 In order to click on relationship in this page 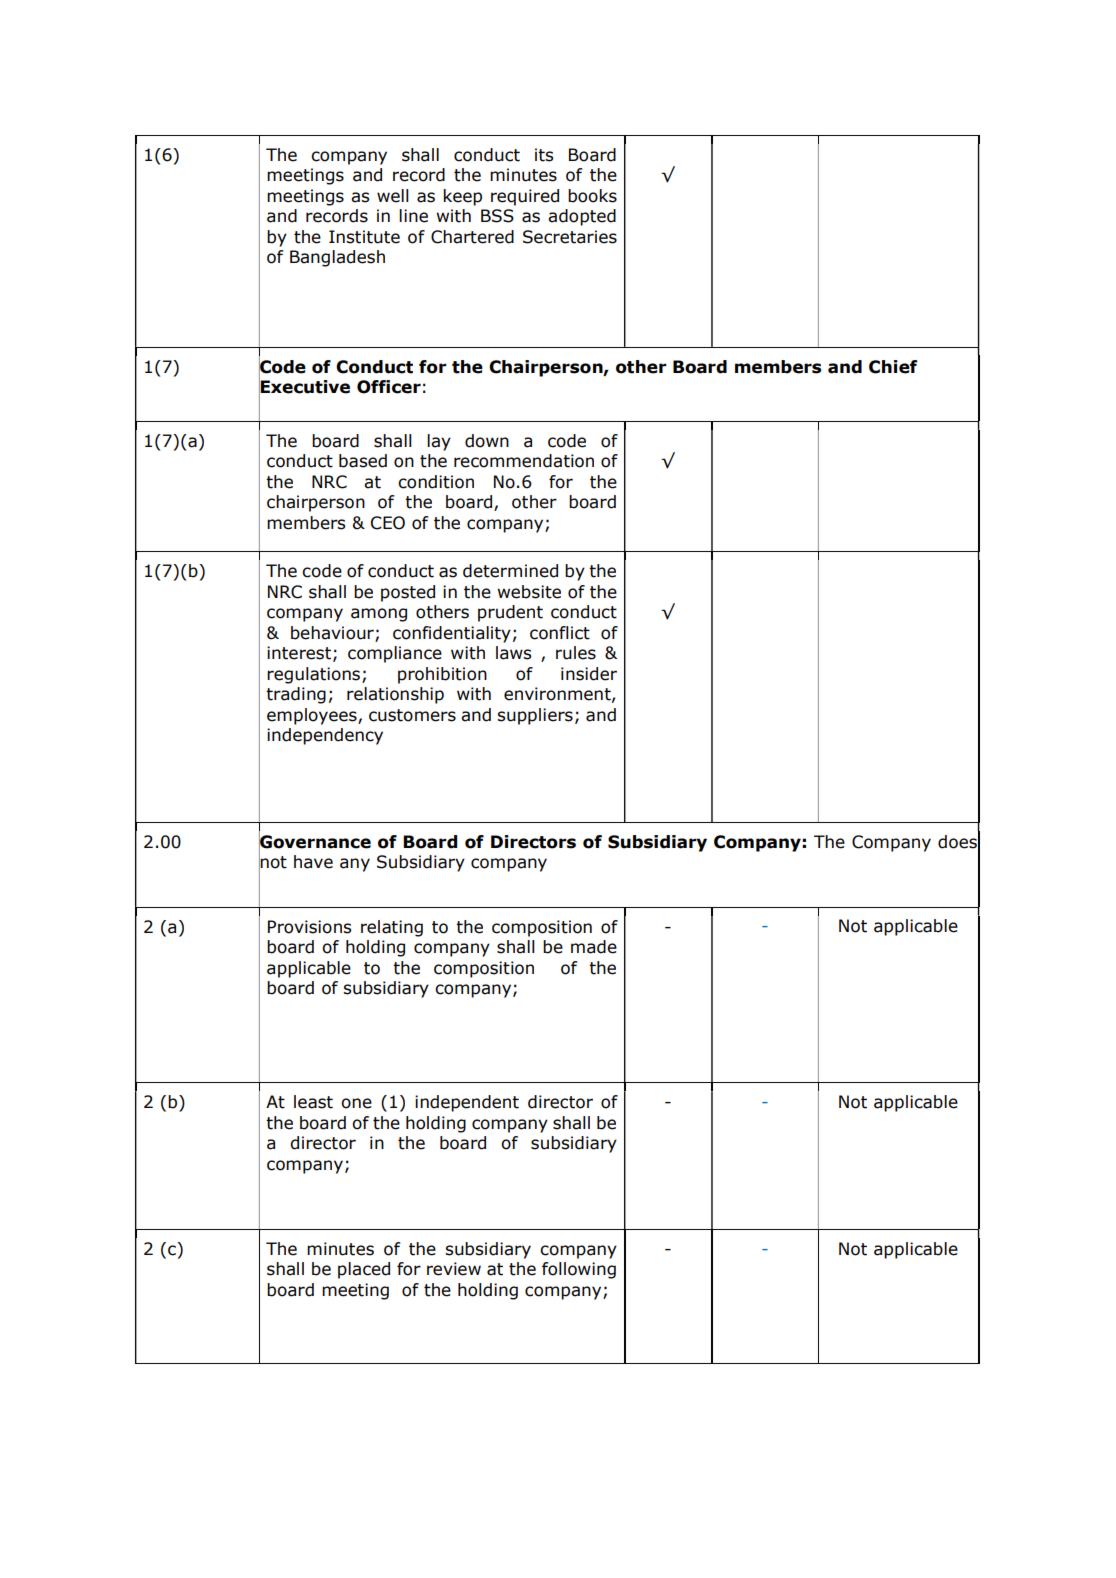, I will do `click(395, 695)`.
